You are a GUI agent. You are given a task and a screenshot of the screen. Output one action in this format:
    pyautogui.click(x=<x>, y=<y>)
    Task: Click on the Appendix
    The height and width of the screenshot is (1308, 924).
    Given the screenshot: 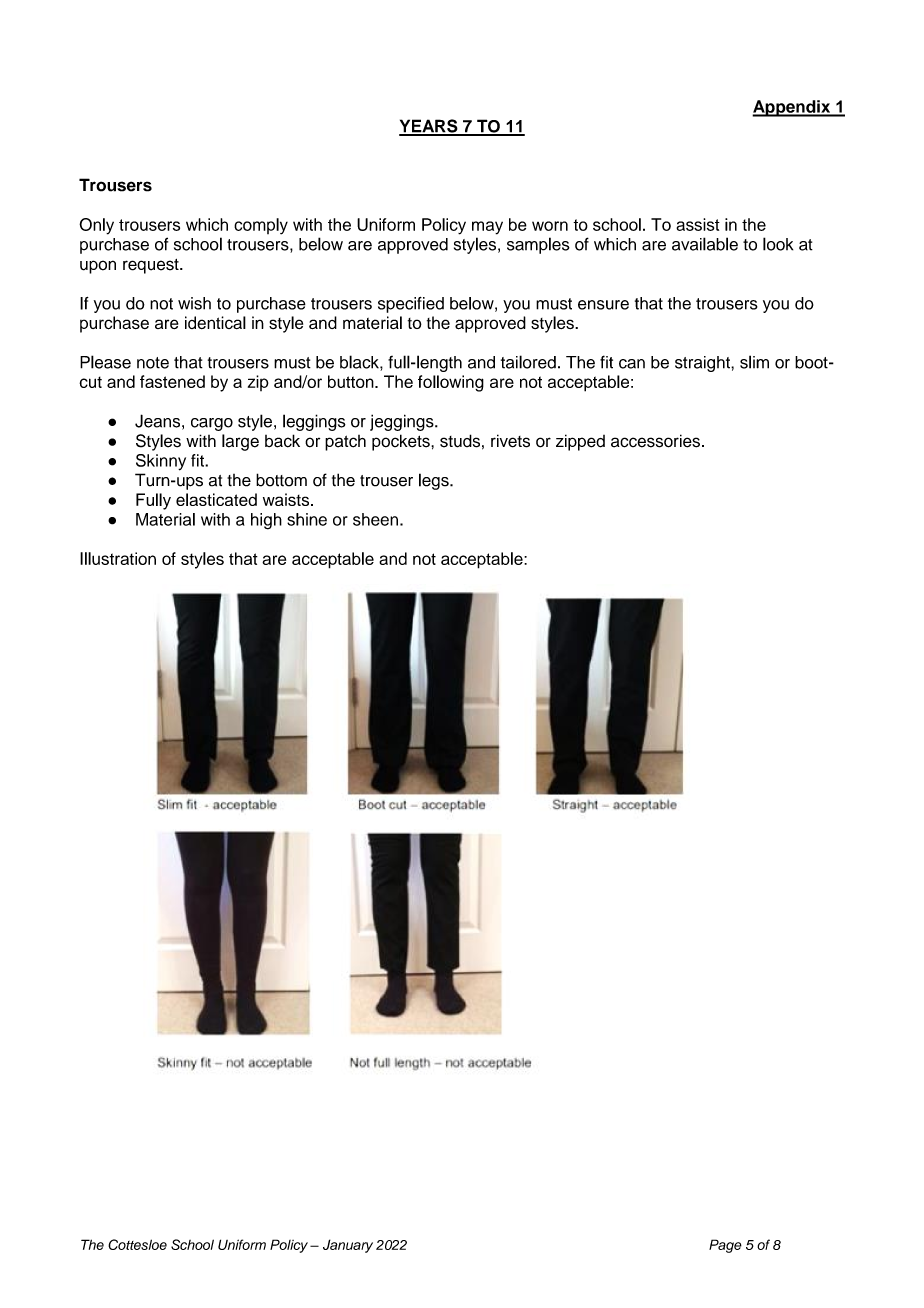 What is the action you would take?
    pyautogui.click(x=792, y=108)
